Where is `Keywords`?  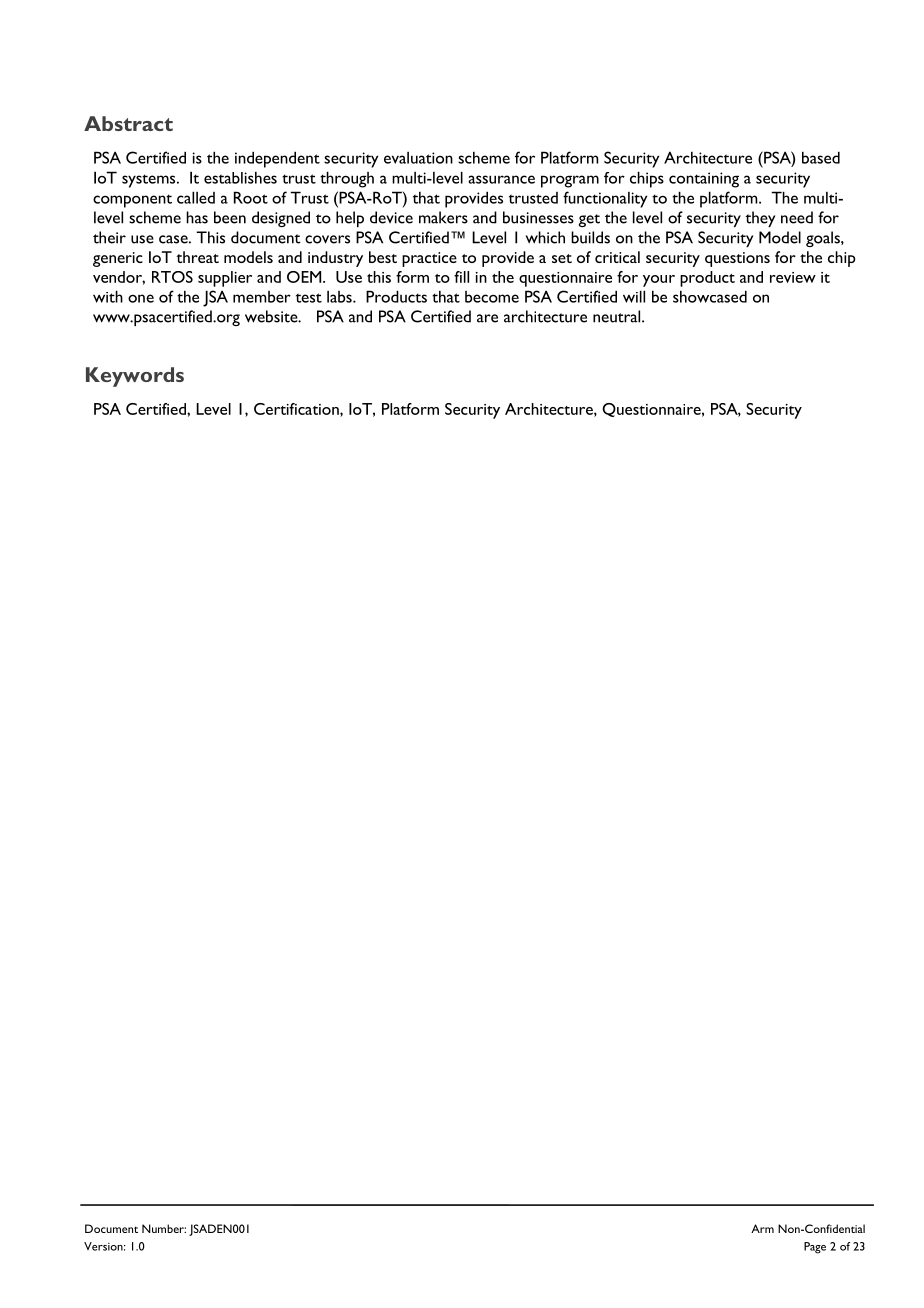 Keywords is located at coordinates (135, 377).
